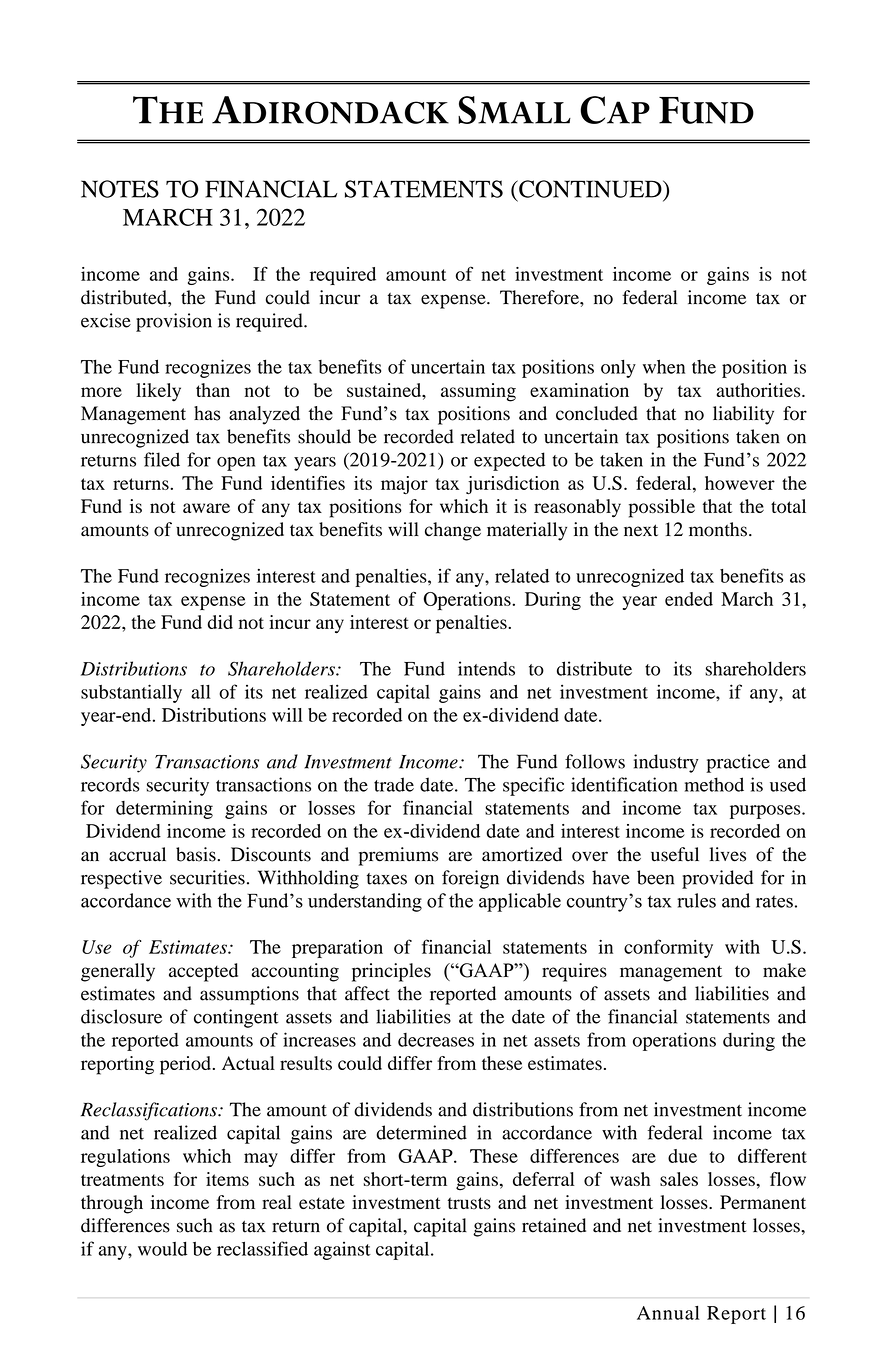  I want to click on records, so click(110, 784).
